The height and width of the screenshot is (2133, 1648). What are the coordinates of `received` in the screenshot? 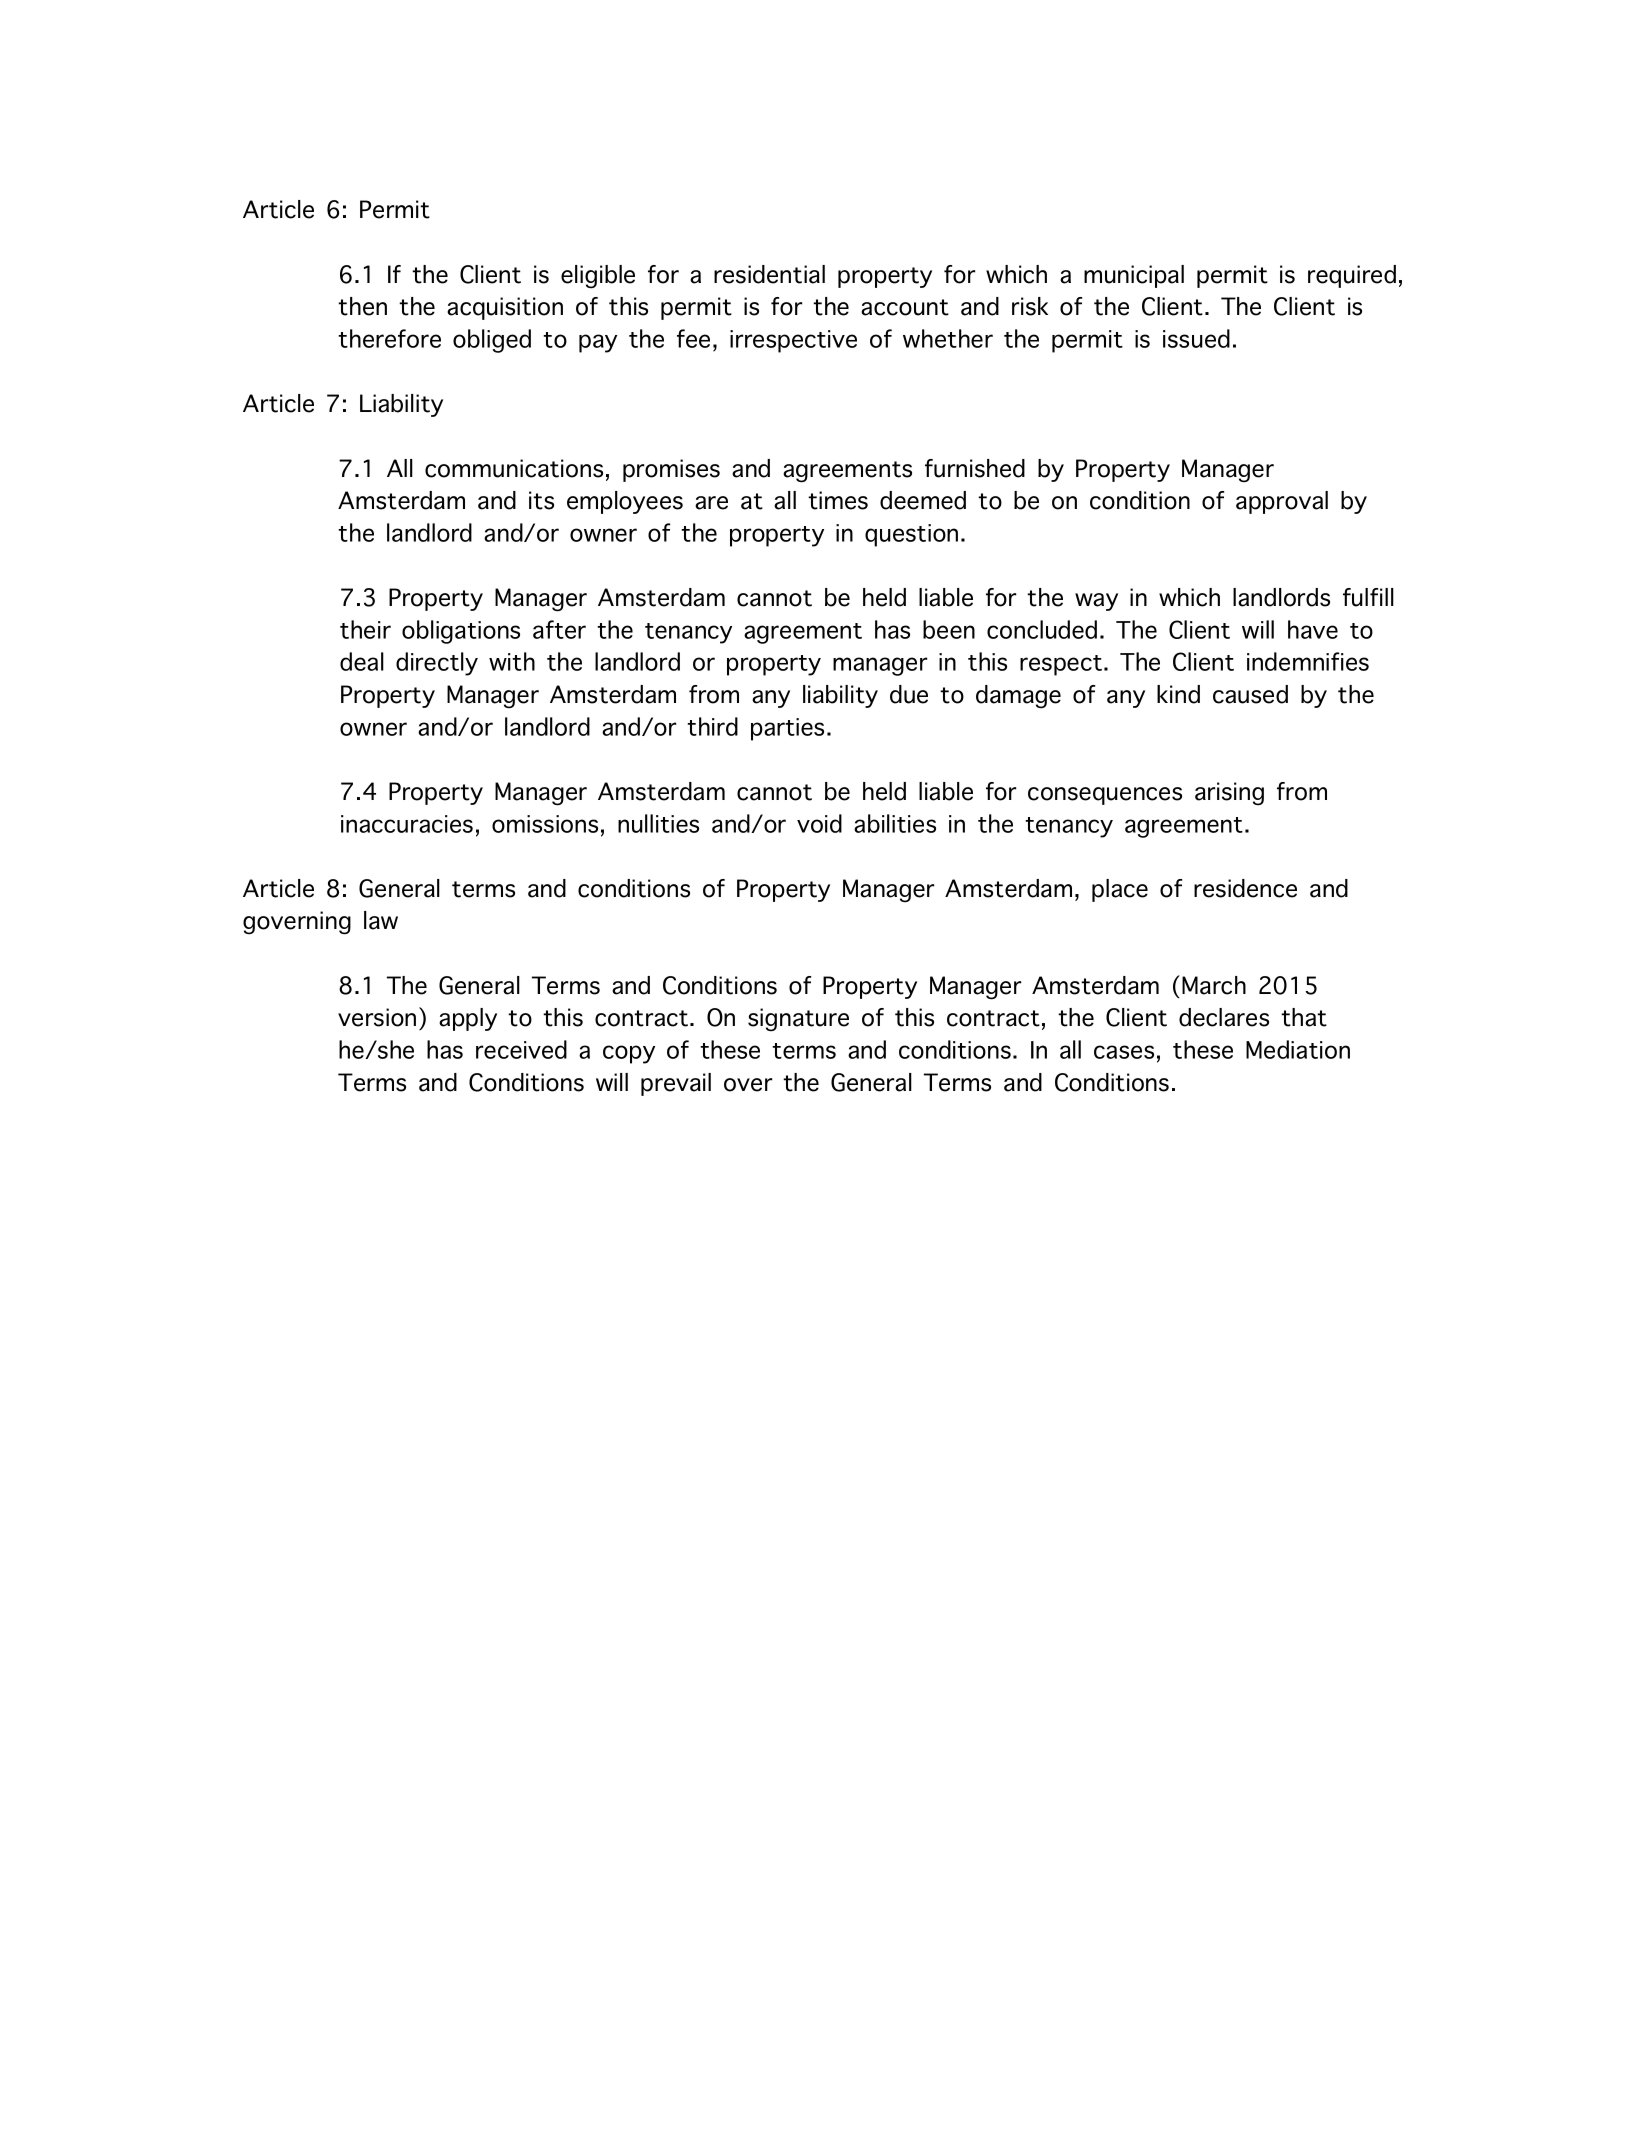 It's located at (521, 1049).
